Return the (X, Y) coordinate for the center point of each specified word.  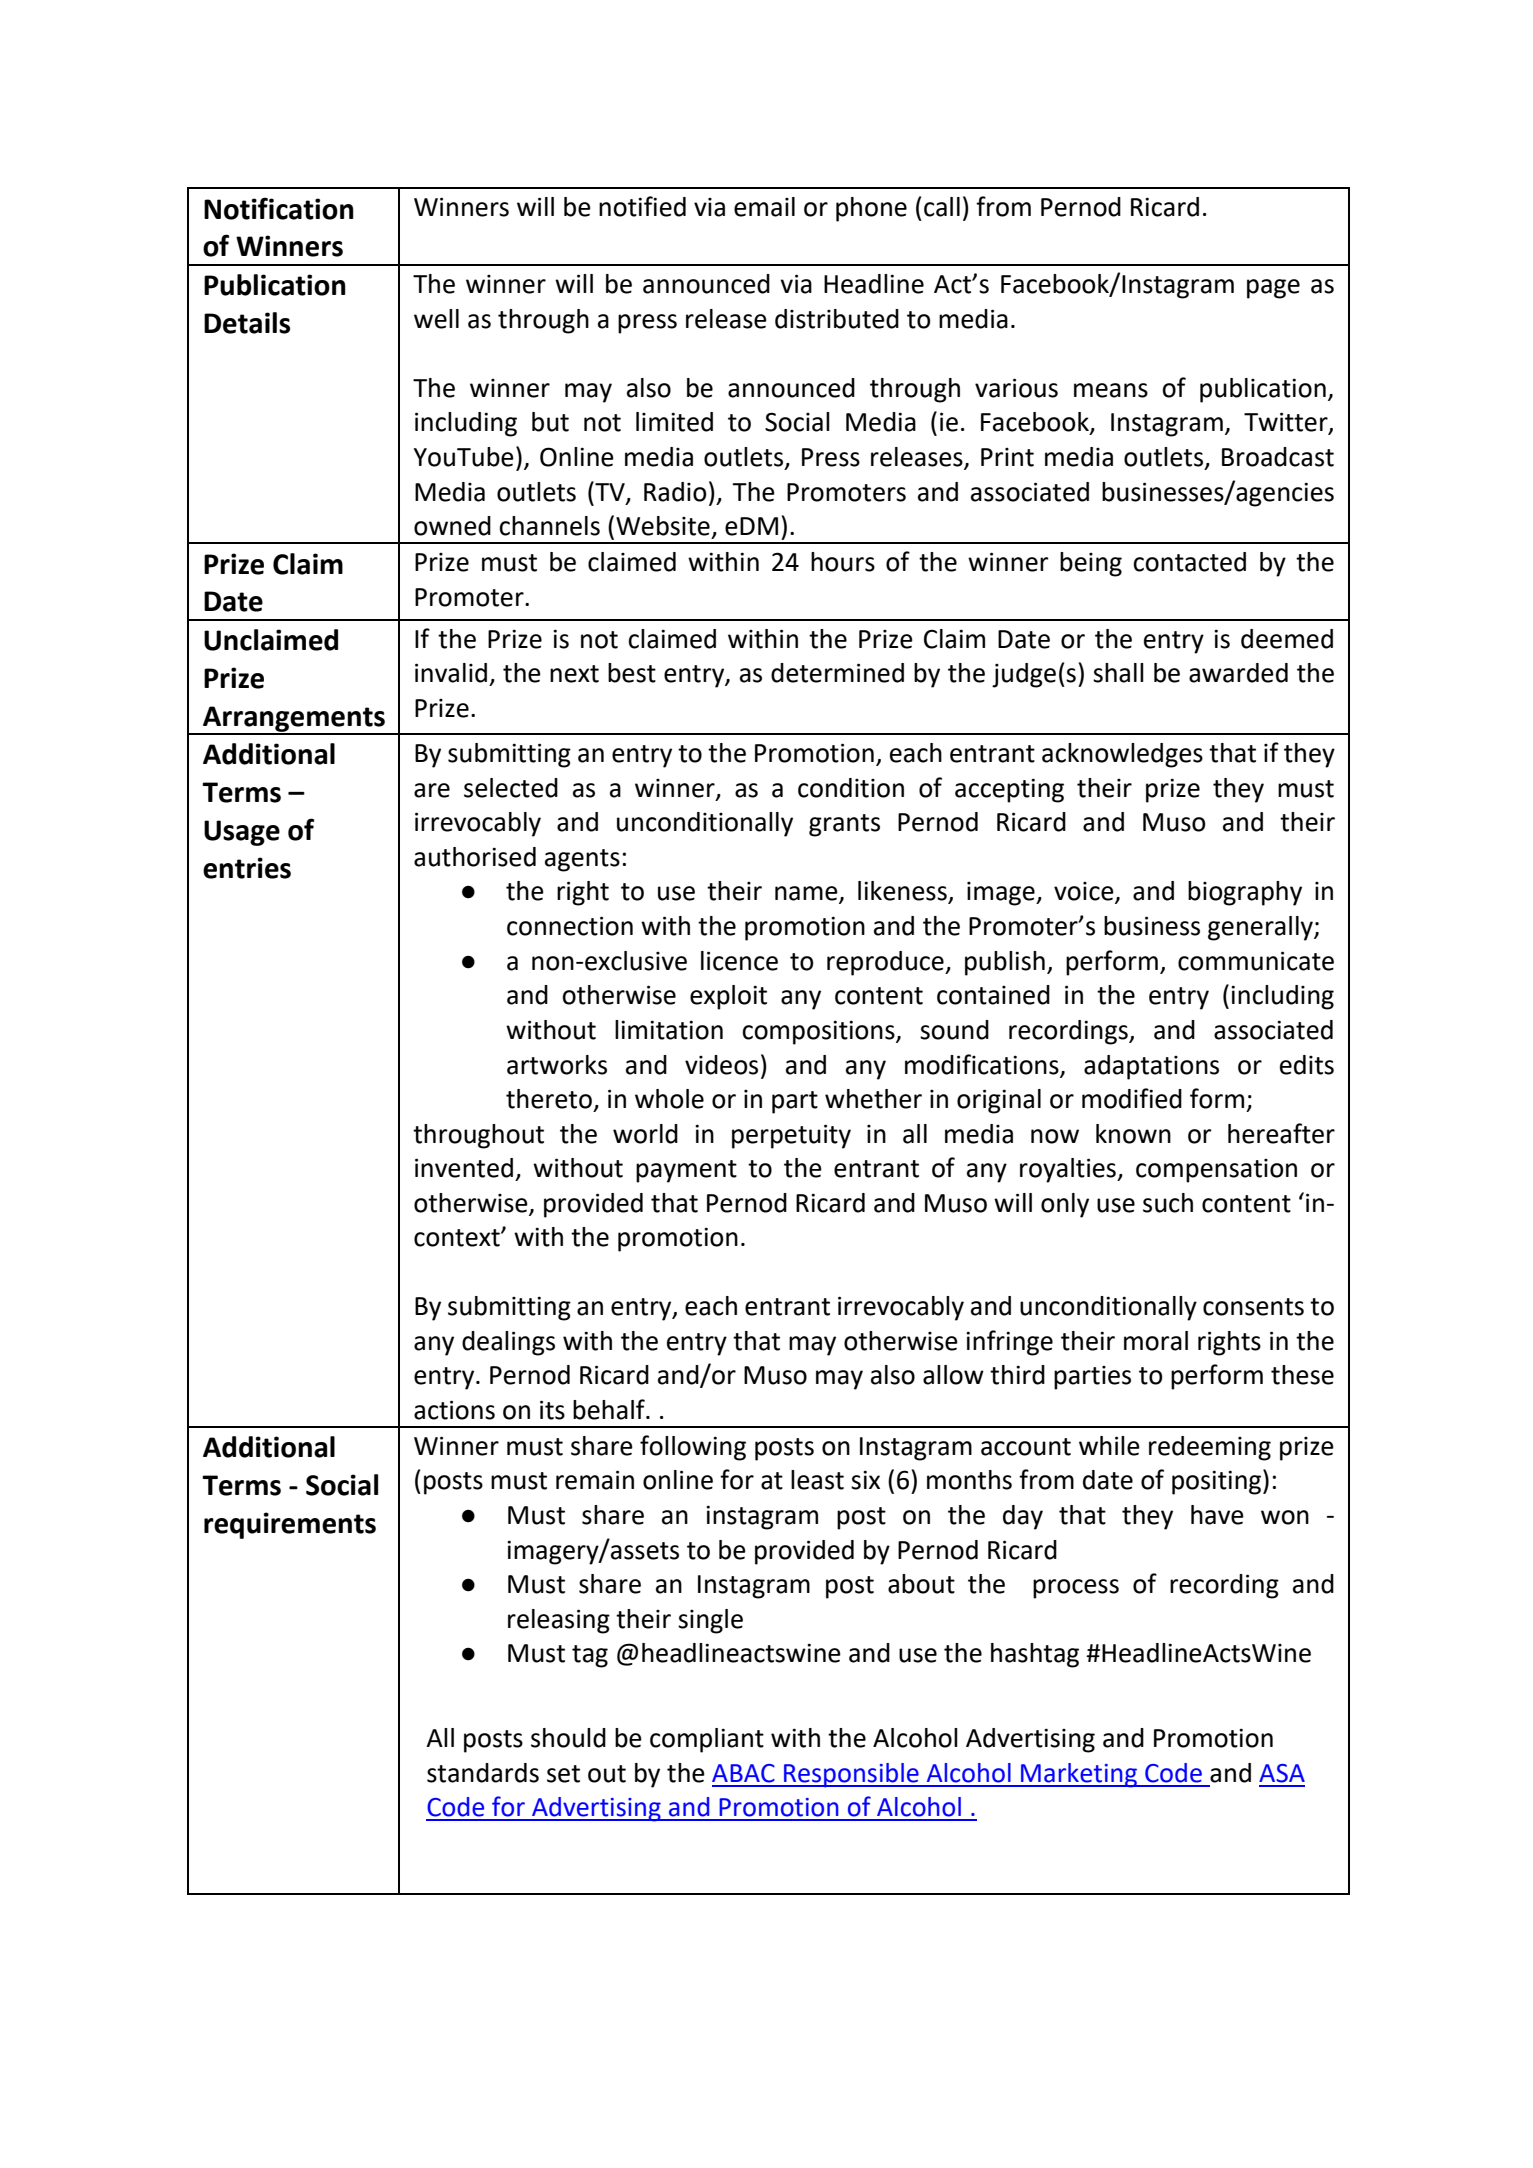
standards (483, 1773)
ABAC (743, 1773)
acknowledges (1122, 755)
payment (686, 1171)
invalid (451, 673)
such (1168, 1203)
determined (837, 673)
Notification (279, 208)
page (1273, 289)
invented (464, 1168)
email (764, 207)
